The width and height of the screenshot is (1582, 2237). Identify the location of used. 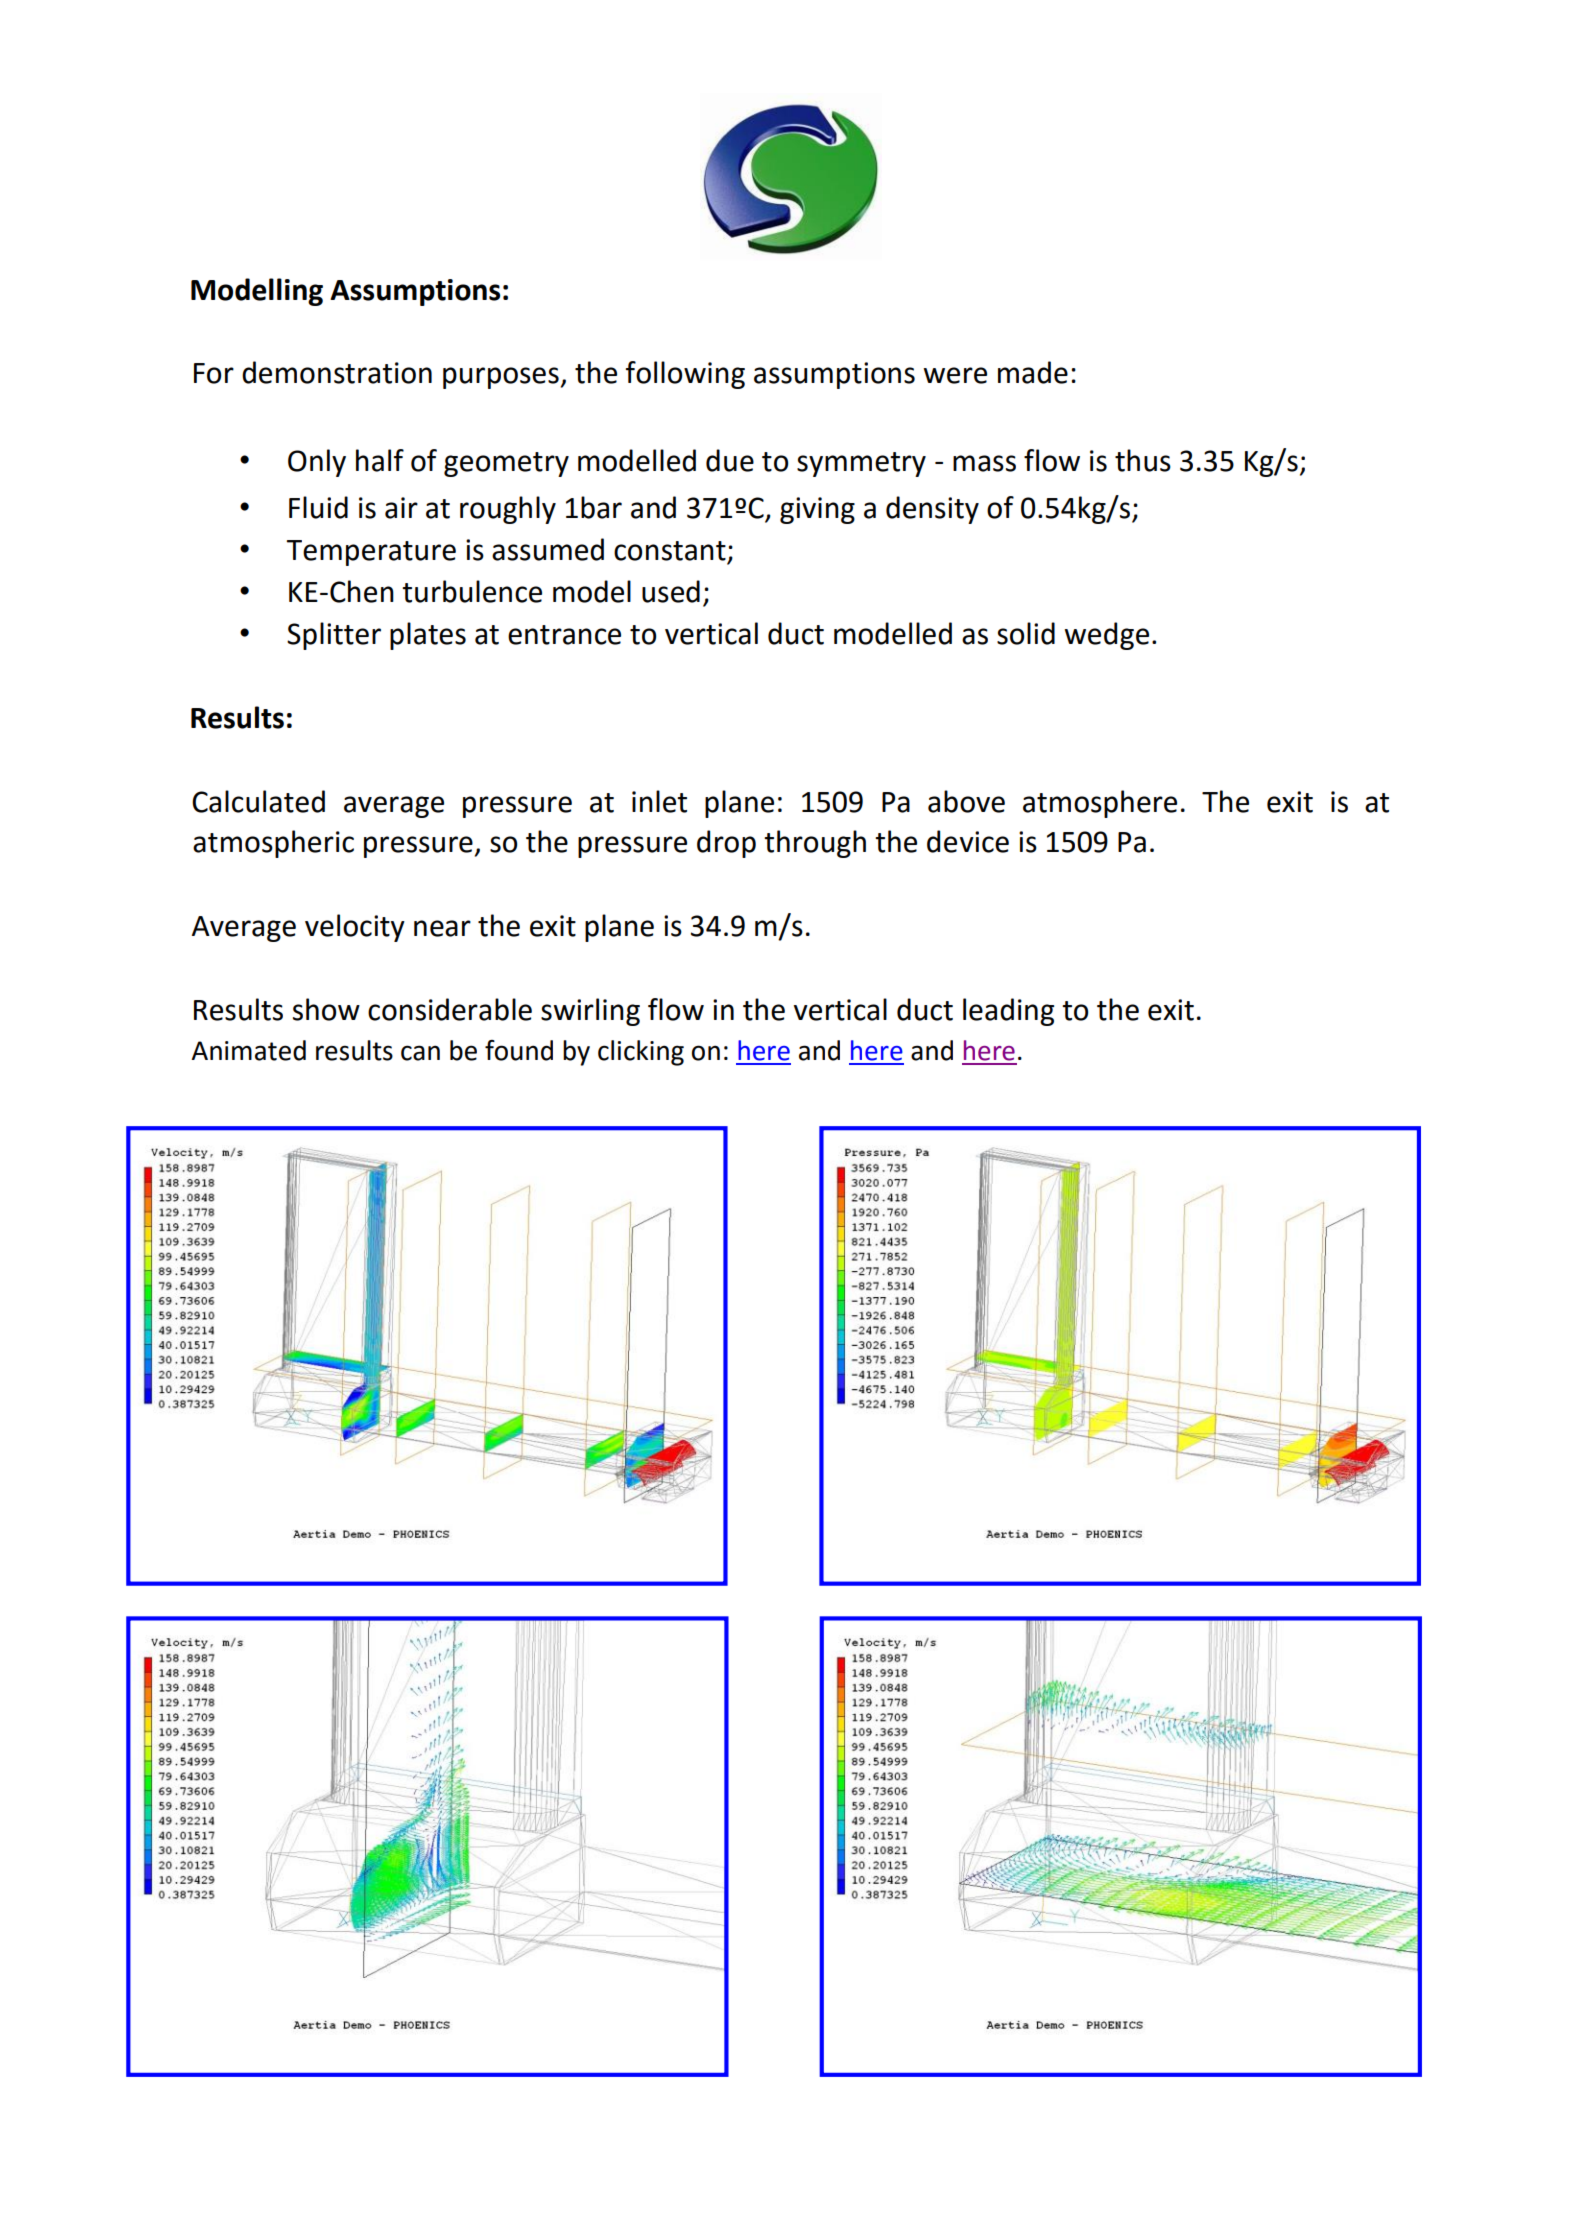
(671, 591).
